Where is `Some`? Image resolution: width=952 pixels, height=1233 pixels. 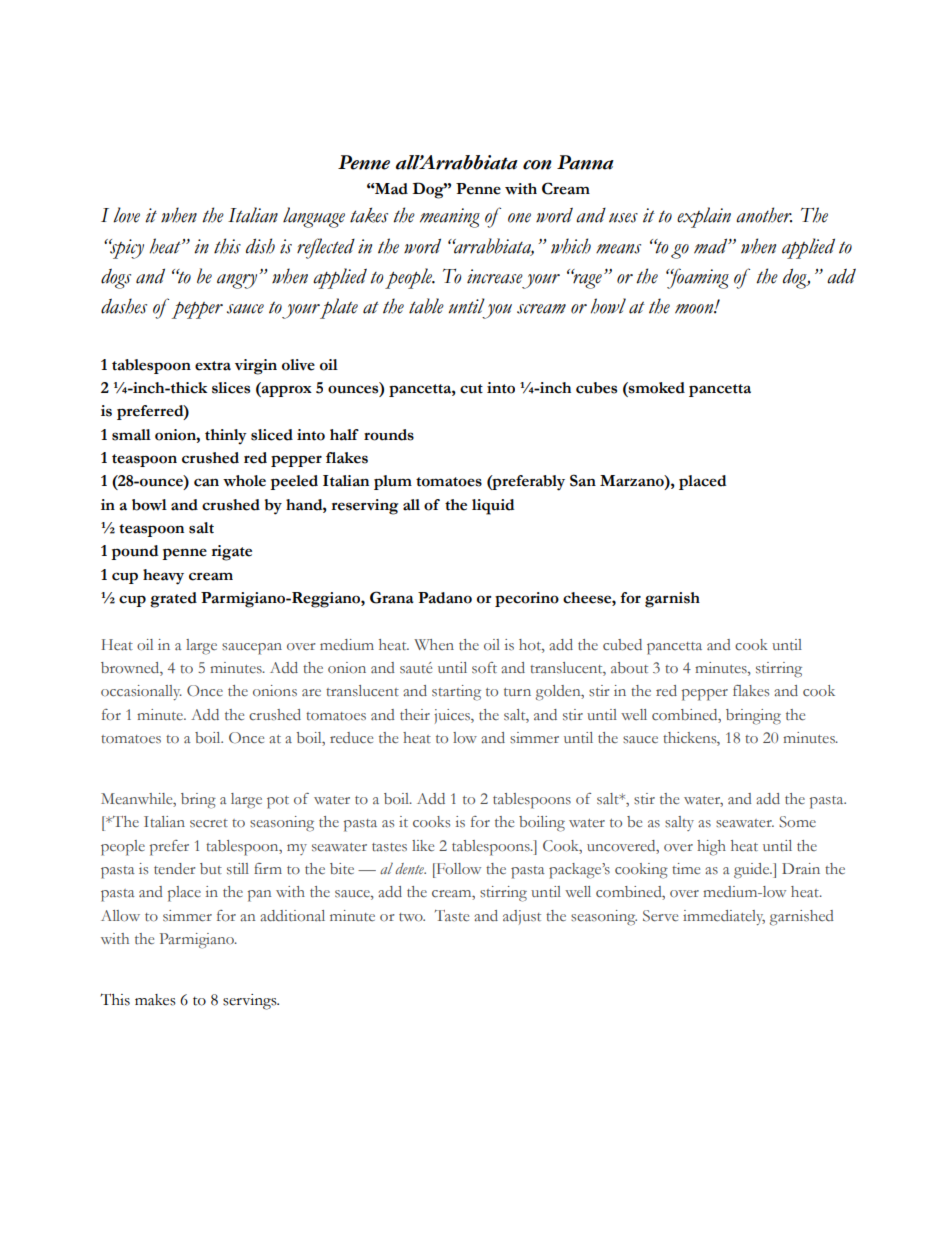
Some is located at coordinates (797, 822).
